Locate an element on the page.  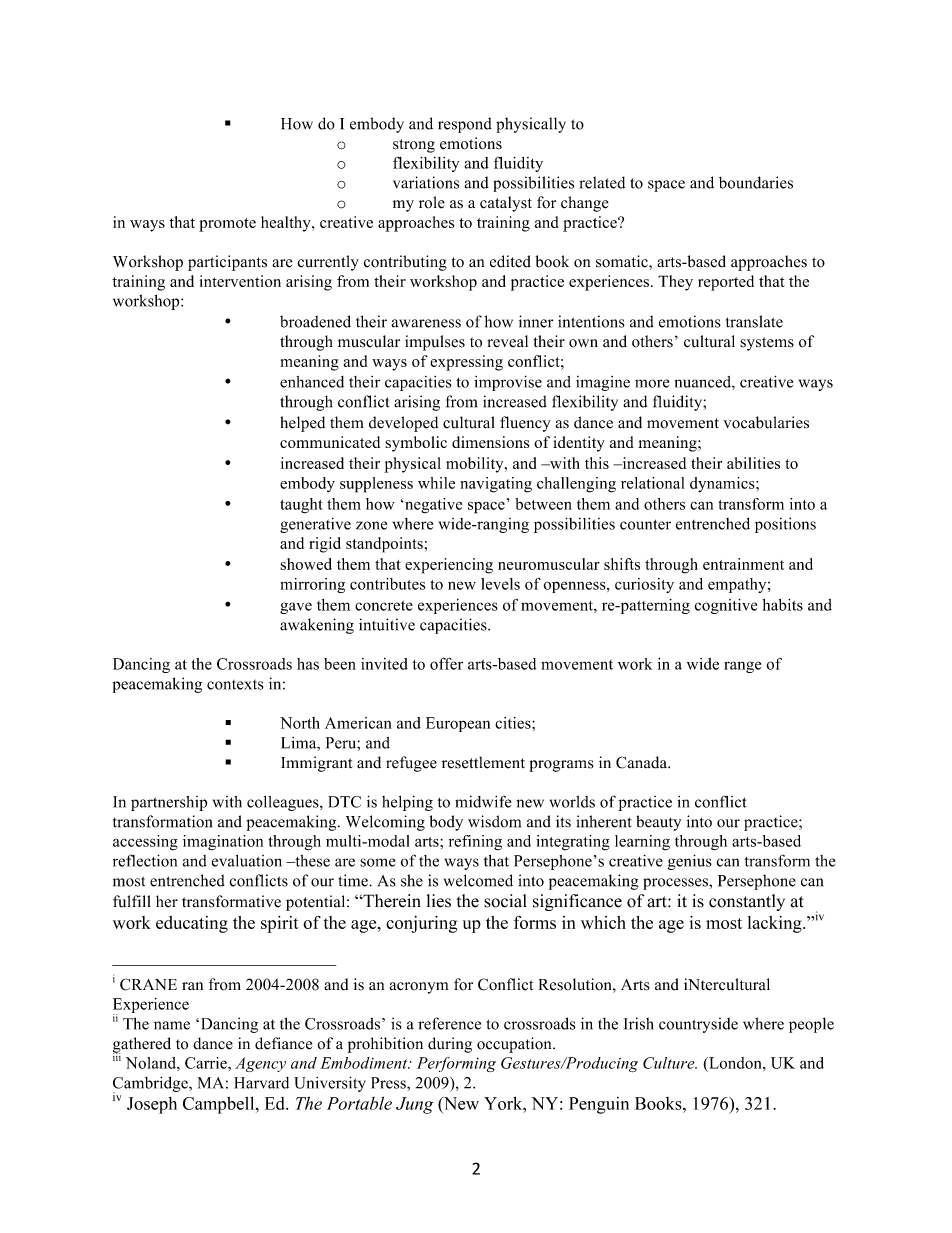
Carrie is located at coordinates (207, 1063).
